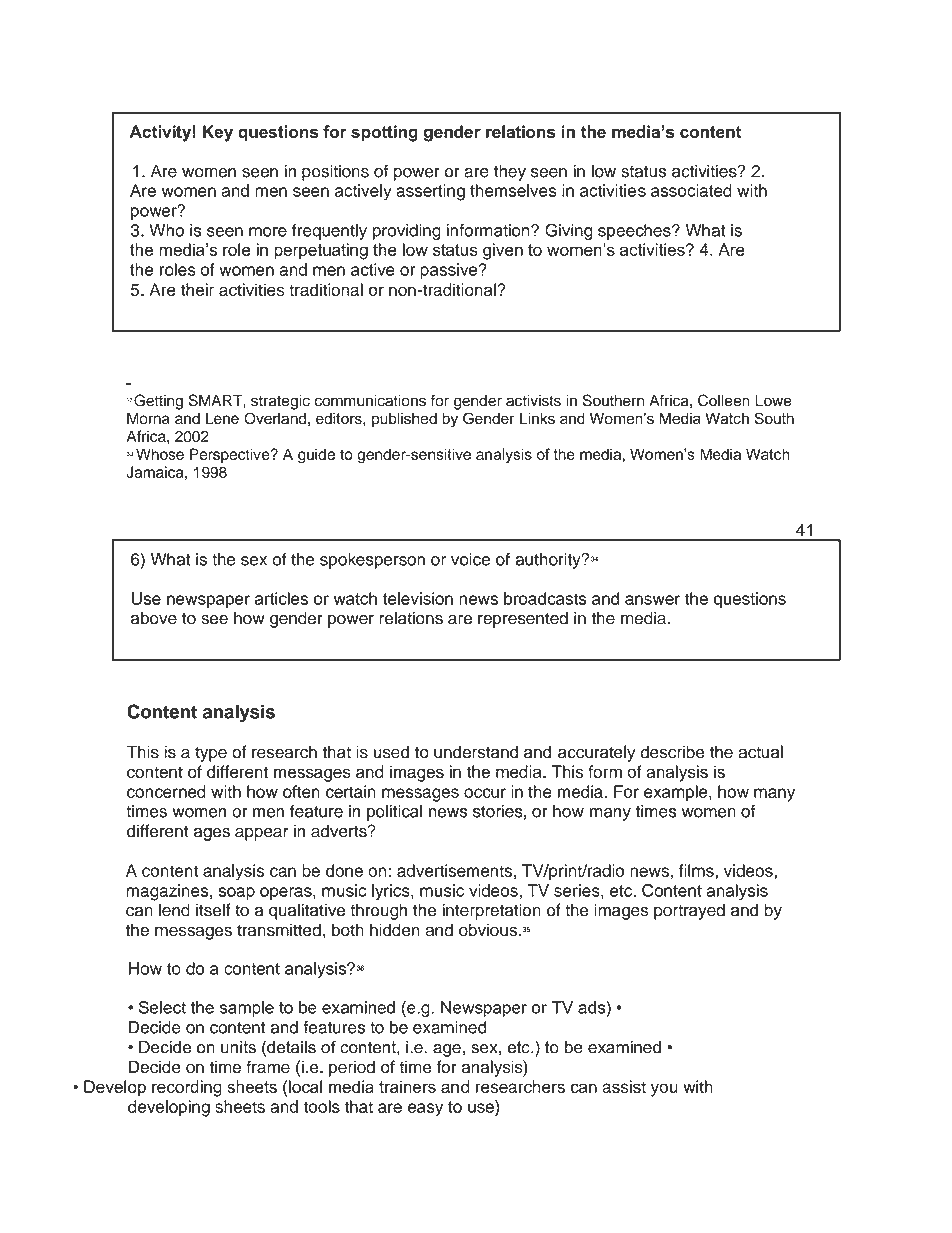 The image size is (952, 1233). What do you see at coordinates (222, 418) in the image?
I see `Lene` at bounding box center [222, 418].
